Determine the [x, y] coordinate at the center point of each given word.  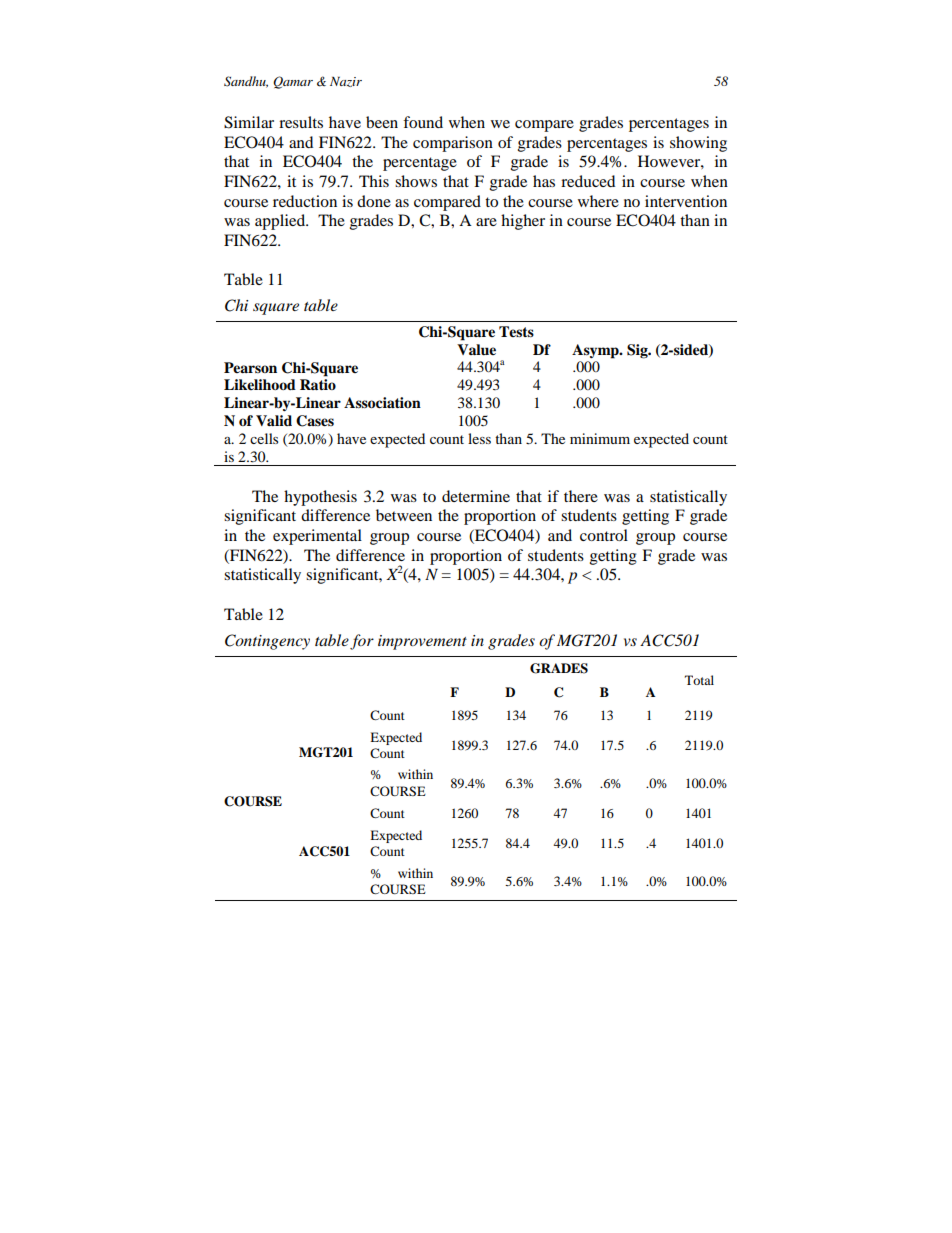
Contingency [267, 642]
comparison [453, 144]
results [301, 122]
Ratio [318, 384]
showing [698, 144]
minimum [600, 438]
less [479, 438]
